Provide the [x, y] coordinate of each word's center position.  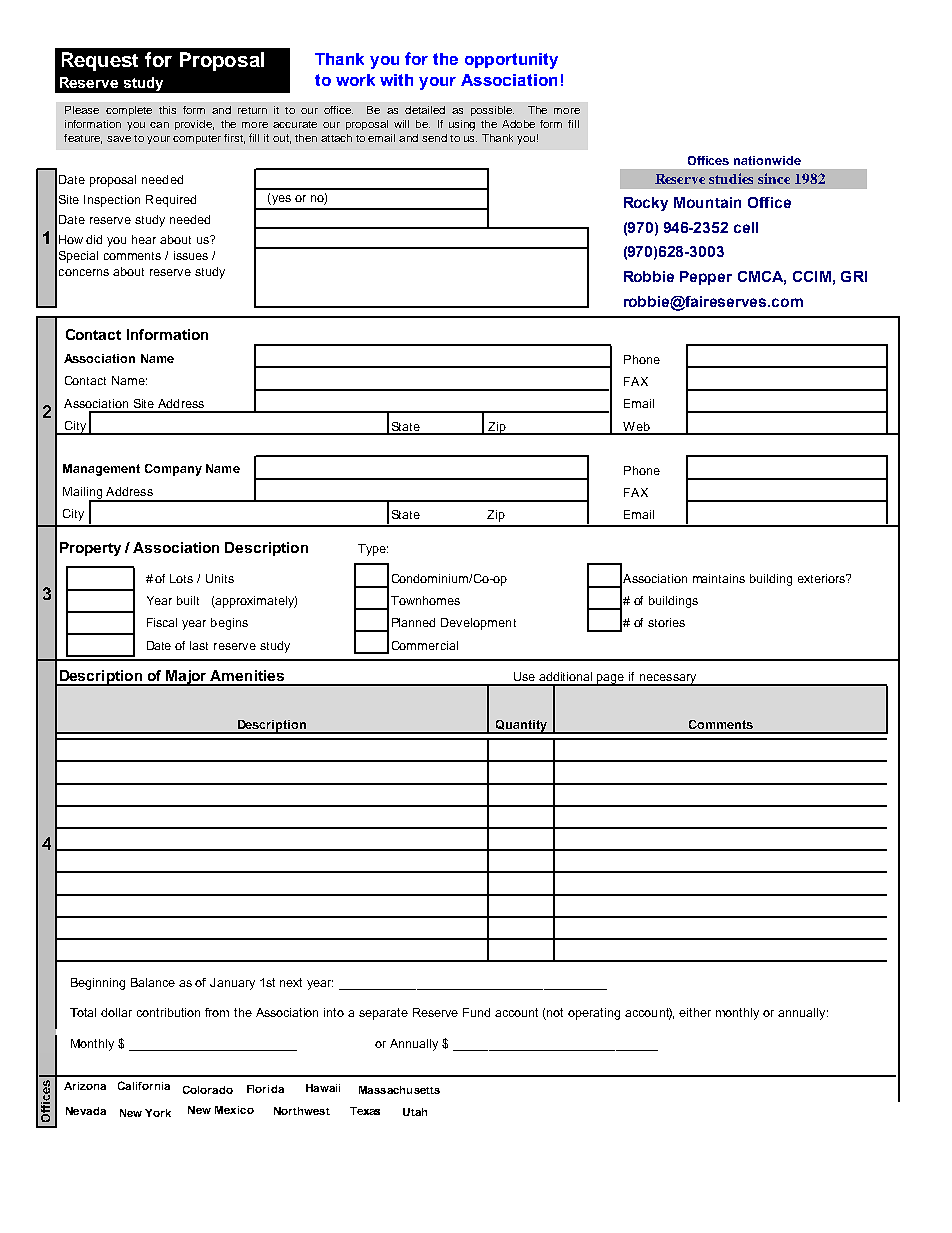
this [167, 110]
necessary [668, 680]
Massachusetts [399, 1090]
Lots [181, 578]
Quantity [522, 727]
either [695, 1012]
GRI [854, 276]
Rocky [646, 204]
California [144, 1085]
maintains [719, 578]
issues [191, 255]
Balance [153, 982]
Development [478, 624]
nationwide [767, 160]
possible [492, 111]
